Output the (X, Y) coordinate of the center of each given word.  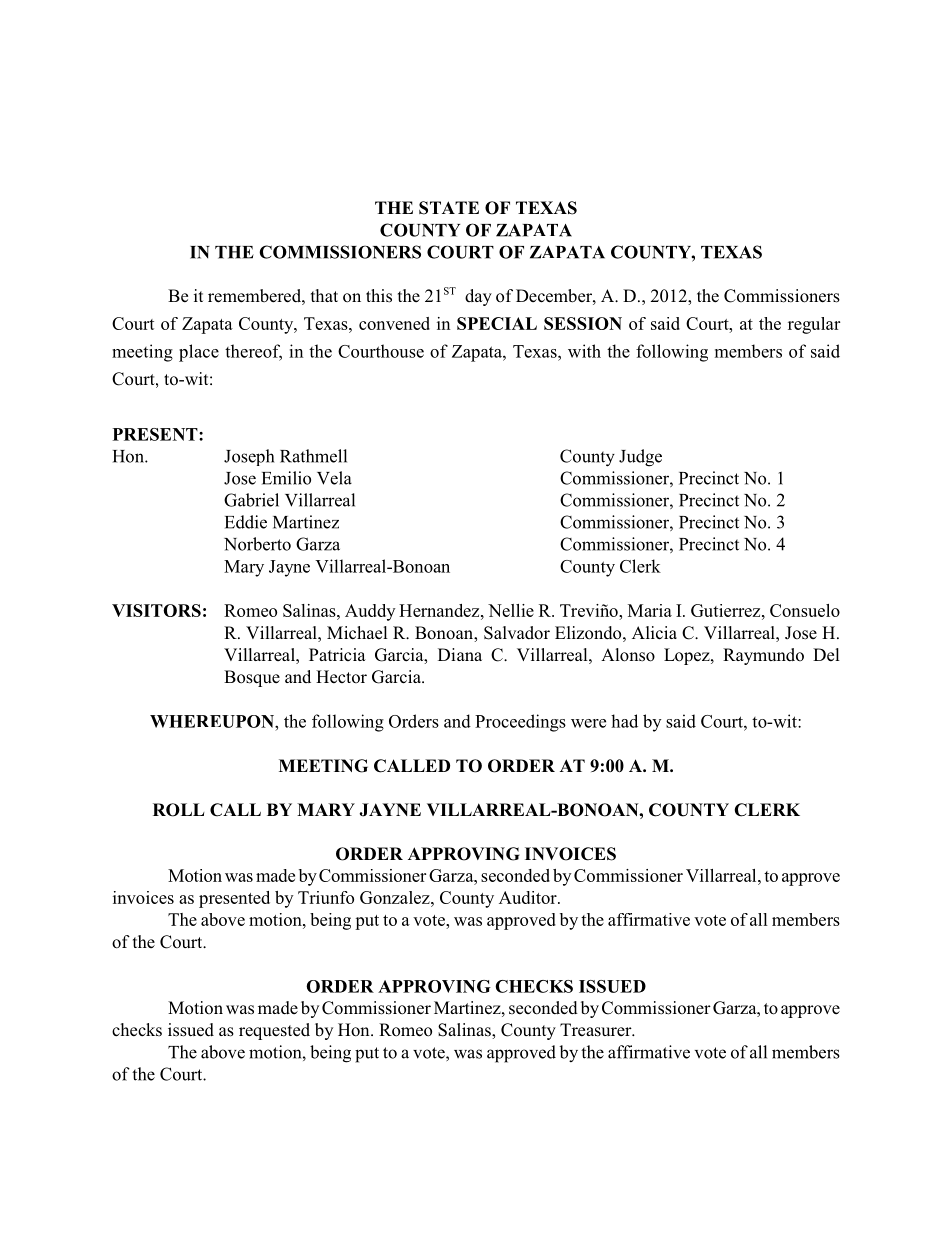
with (584, 351)
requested (274, 1031)
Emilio (286, 478)
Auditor (529, 897)
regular (814, 325)
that (324, 295)
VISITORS (156, 610)
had (624, 721)
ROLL (178, 810)
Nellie (511, 610)
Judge (640, 458)
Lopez (688, 656)
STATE (449, 208)
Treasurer (597, 1030)
